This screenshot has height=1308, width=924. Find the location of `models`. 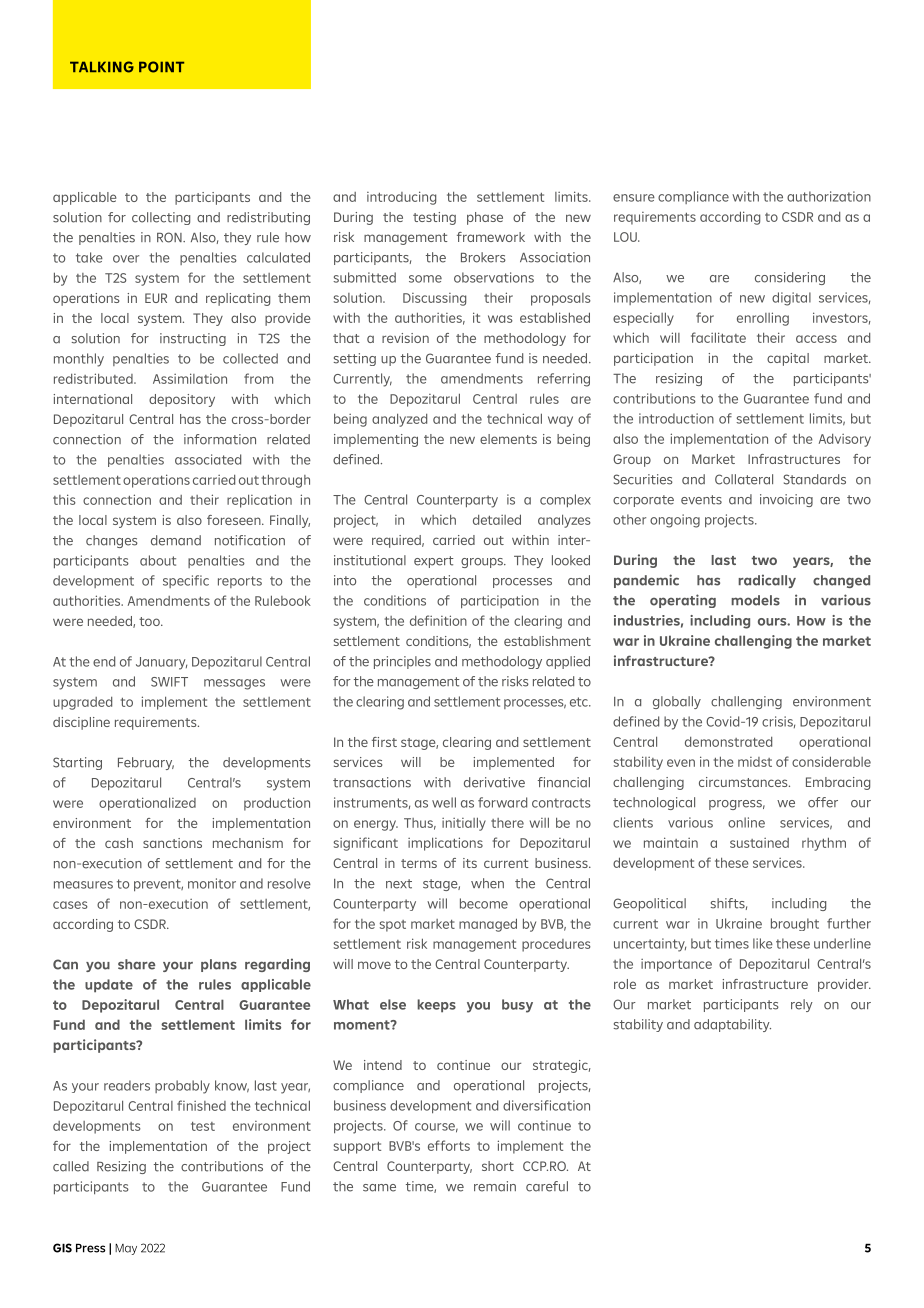

models is located at coordinates (755, 600).
